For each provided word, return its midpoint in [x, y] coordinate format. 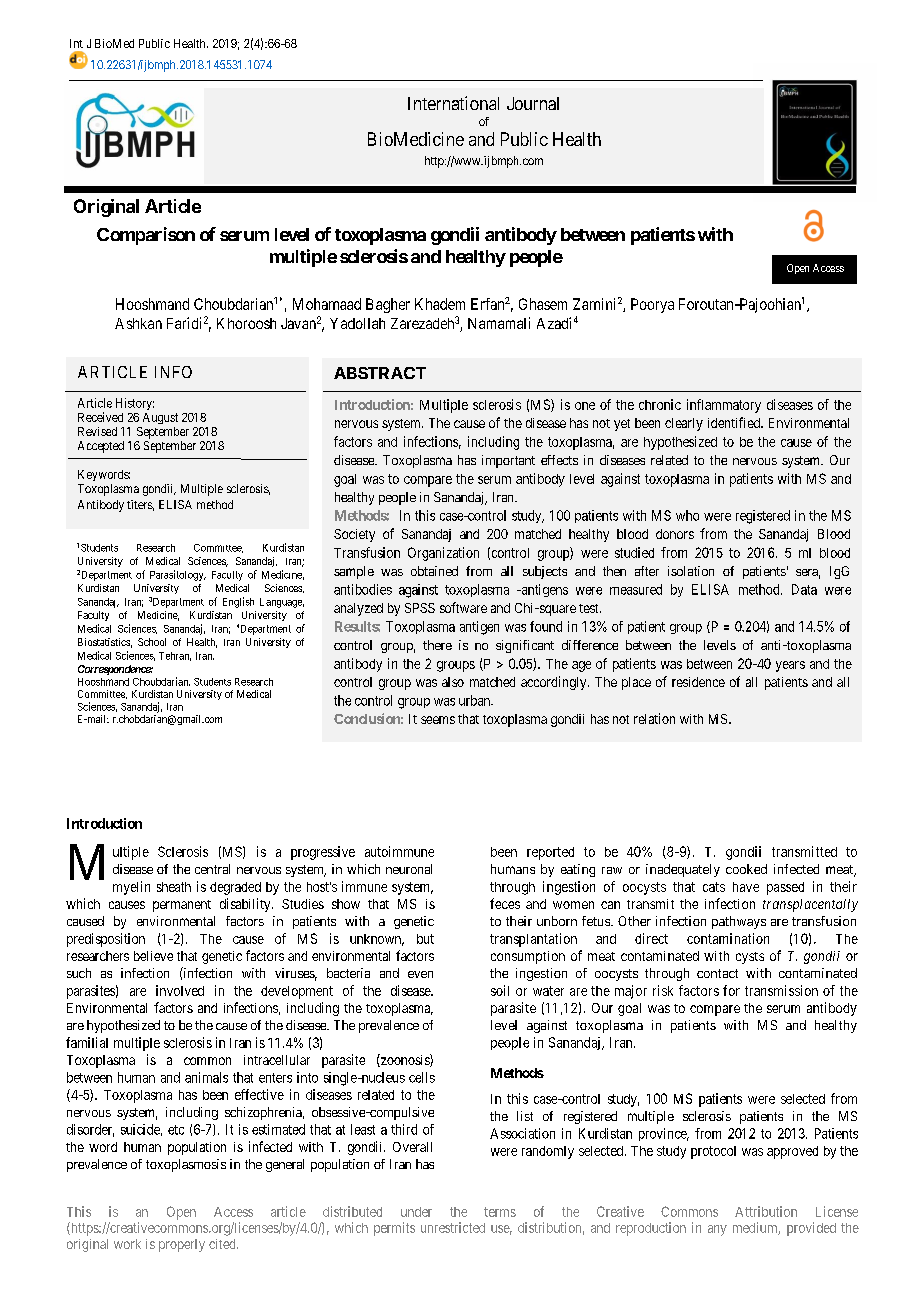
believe [153, 956]
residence [698, 682]
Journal [533, 103]
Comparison [146, 236]
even [420, 974]
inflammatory [724, 406]
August [160, 418]
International [453, 103]
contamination [728, 938]
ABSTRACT [380, 373]
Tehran [175, 656]
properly [182, 1245]
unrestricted [453, 1227]
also [453, 682]
